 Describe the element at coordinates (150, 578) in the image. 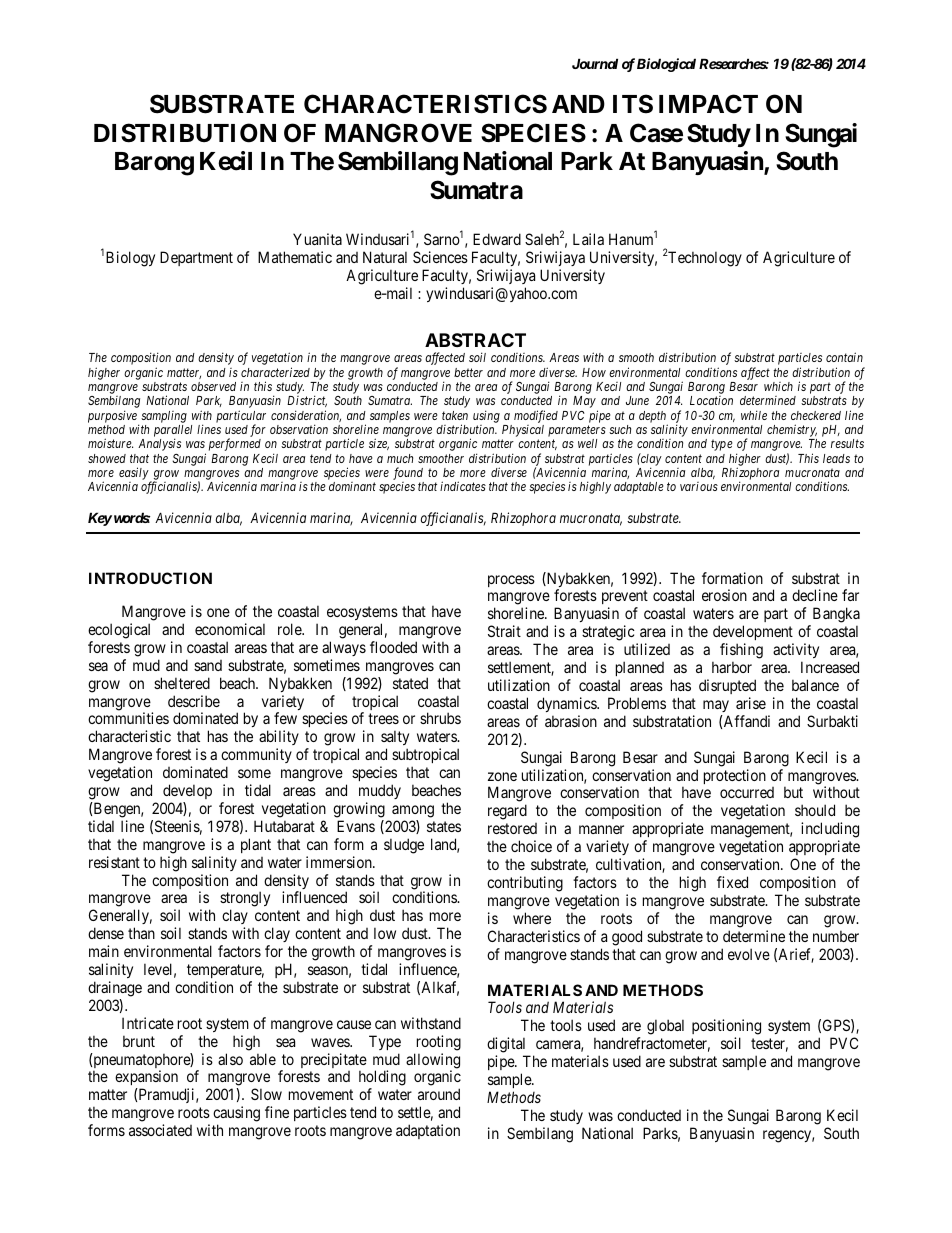

I see `INTRODUCTION` at that location.
